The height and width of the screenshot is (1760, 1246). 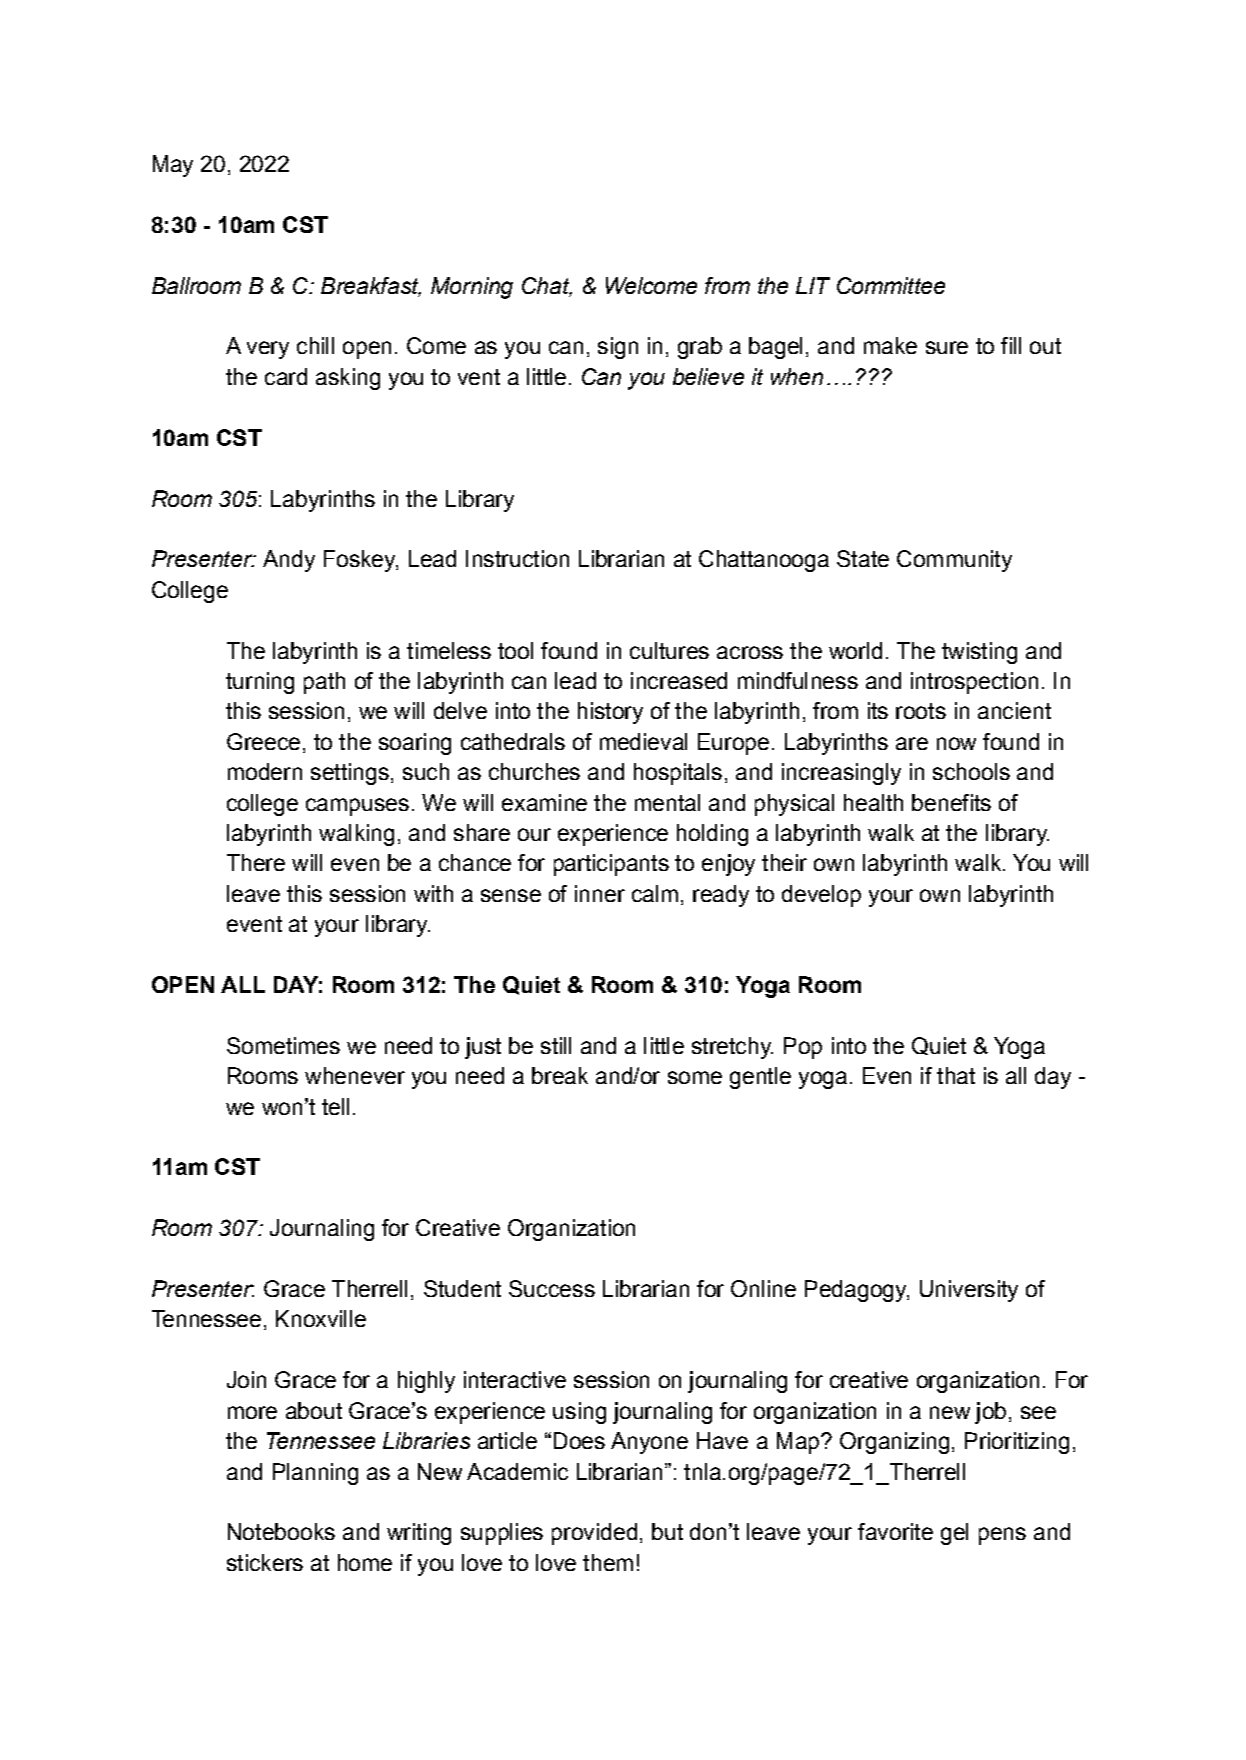 What do you see at coordinates (951, 802) in the screenshot?
I see `benefits` at bounding box center [951, 802].
